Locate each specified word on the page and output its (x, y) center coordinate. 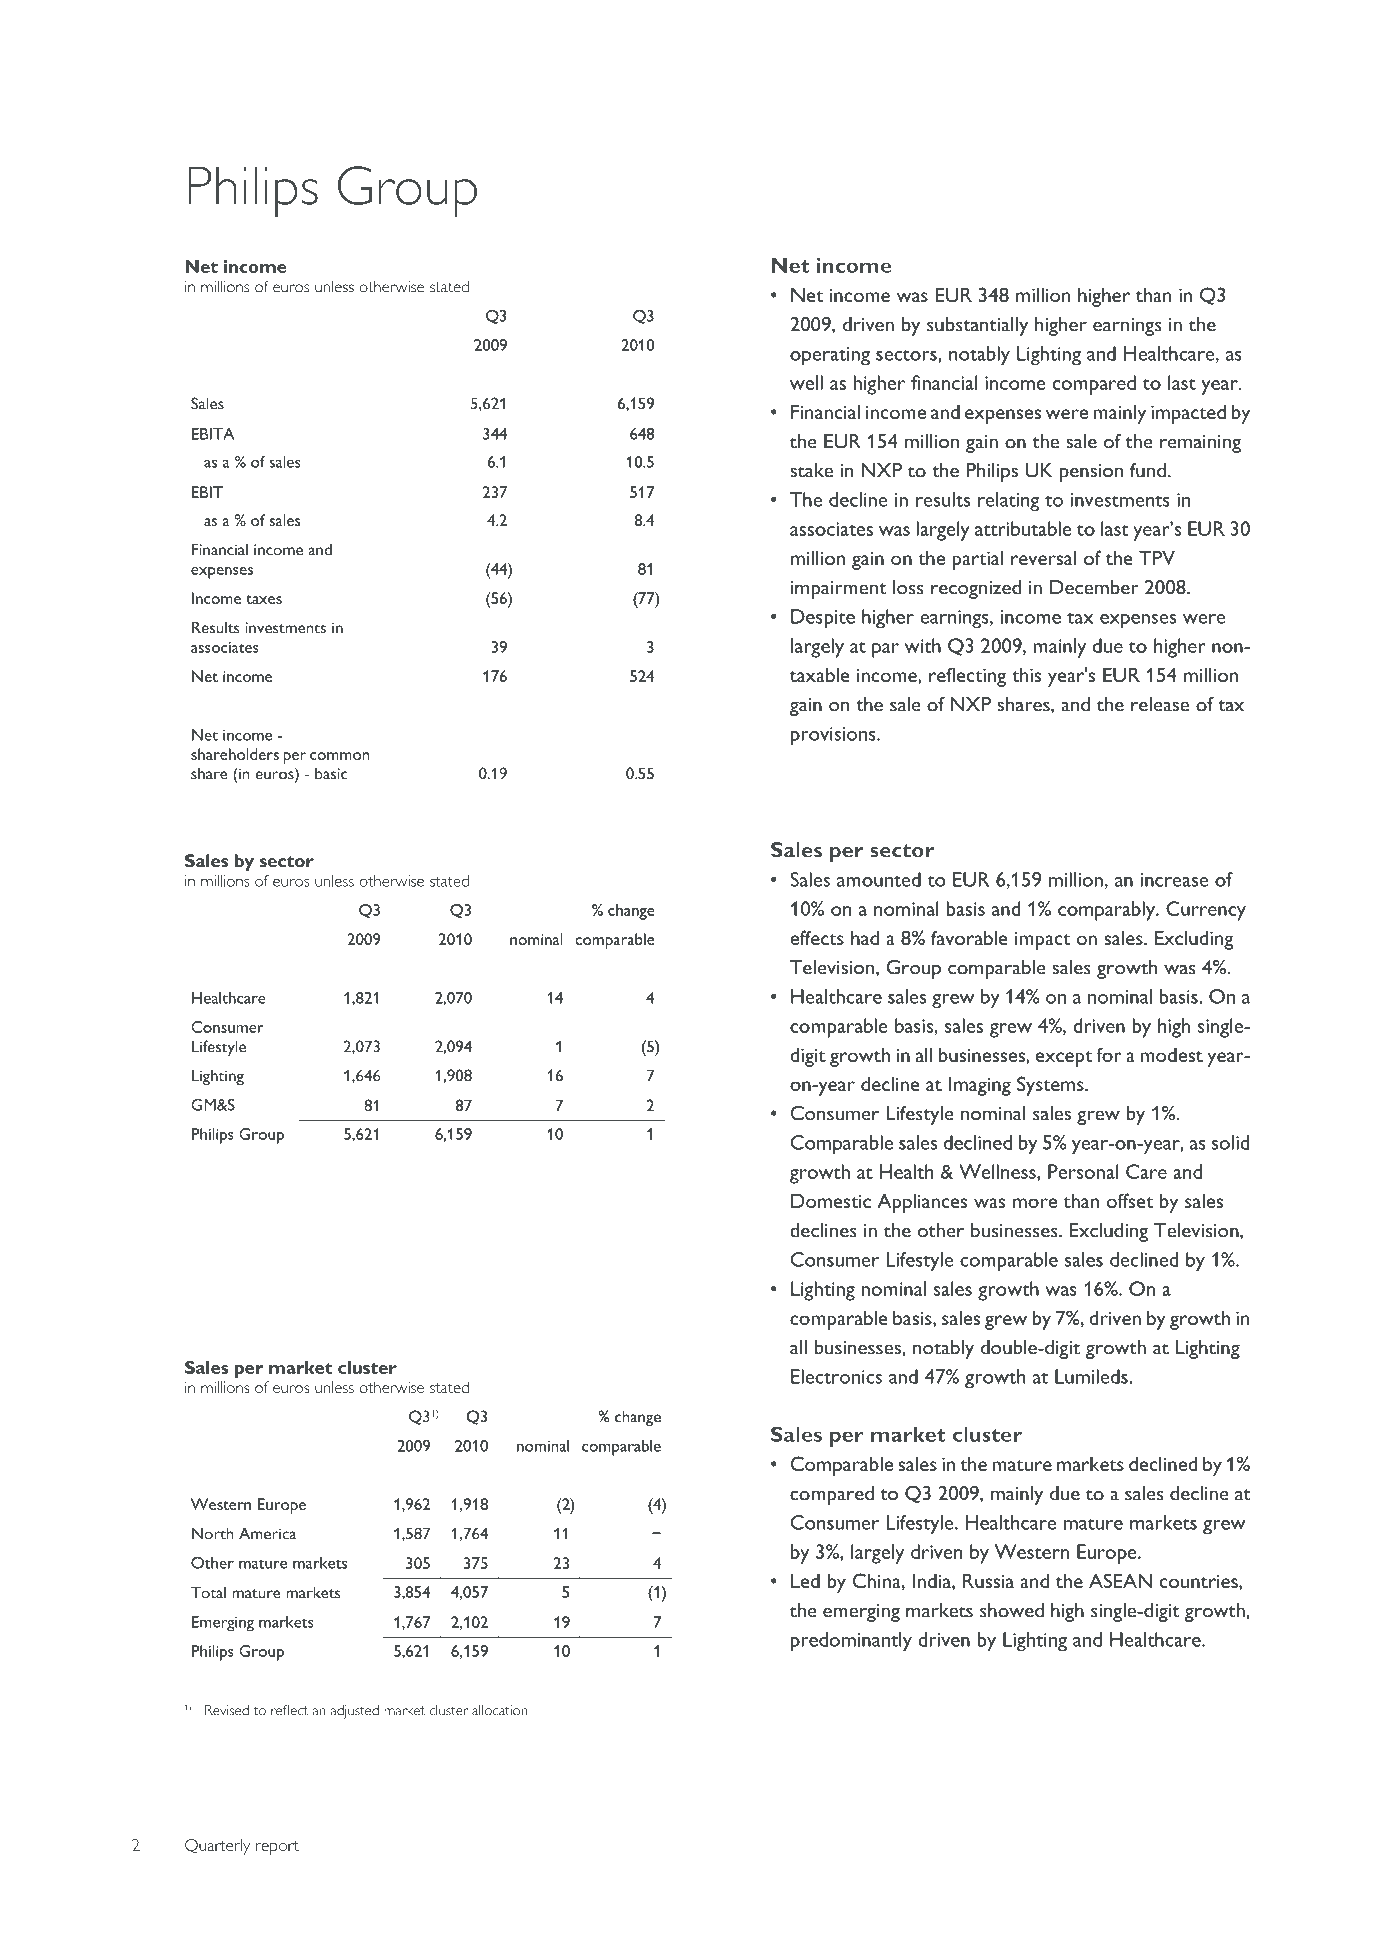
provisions (834, 736)
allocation (499, 1710)
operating (830, 356)
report (277, 1848)
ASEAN (1120, 1580)
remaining (1200, 444)
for (1109, 1054)
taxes (264, 599)
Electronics (836, 1376)
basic (331, 773)
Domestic (831, 1200)
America (267, 1533)
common (339, 756)
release (1160, 704)
